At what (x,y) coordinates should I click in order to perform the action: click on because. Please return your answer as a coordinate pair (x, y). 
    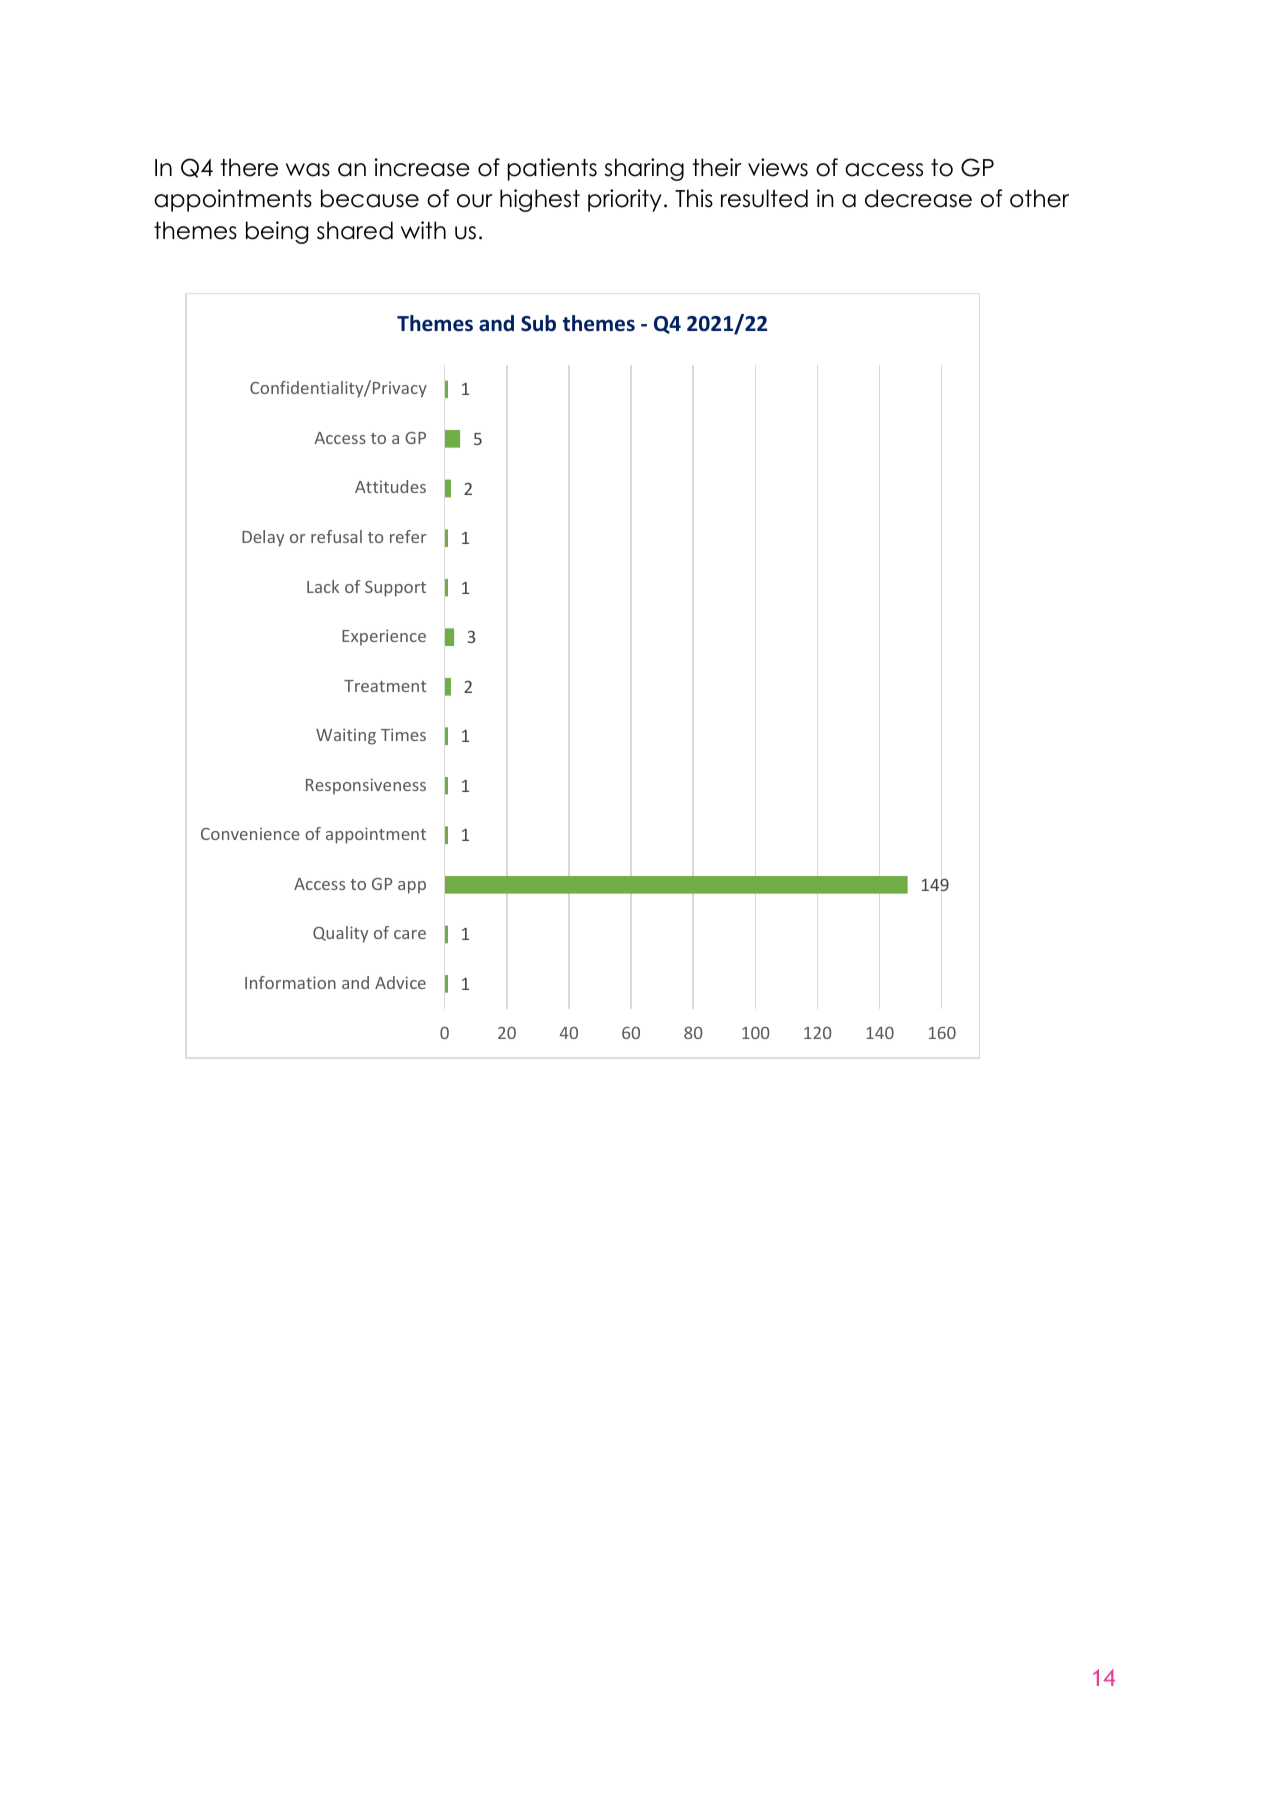
    Looking at the image, I should click on (370, 198).
